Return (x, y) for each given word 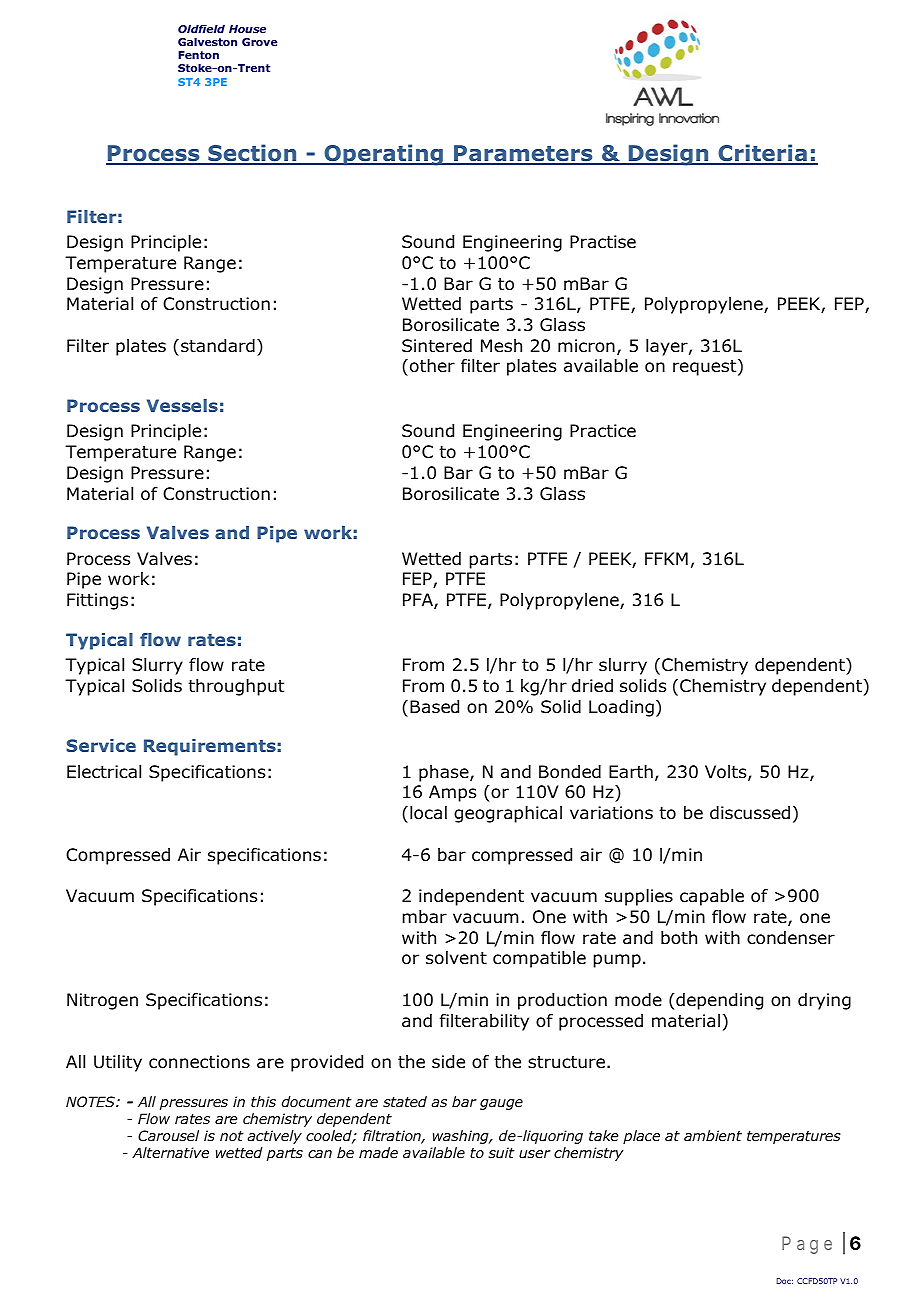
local (428, 813)
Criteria (762, 154)
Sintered (437, 346)
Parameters (523, 154)
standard (218, 346)
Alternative (170, 1152)
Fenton (198, 55)
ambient (713, 1135)
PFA (419, 601)
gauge (501, 1104)
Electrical (104, 772)
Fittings (97, 601)
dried (592, 686)
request (706, 367)
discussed (750, 813)
